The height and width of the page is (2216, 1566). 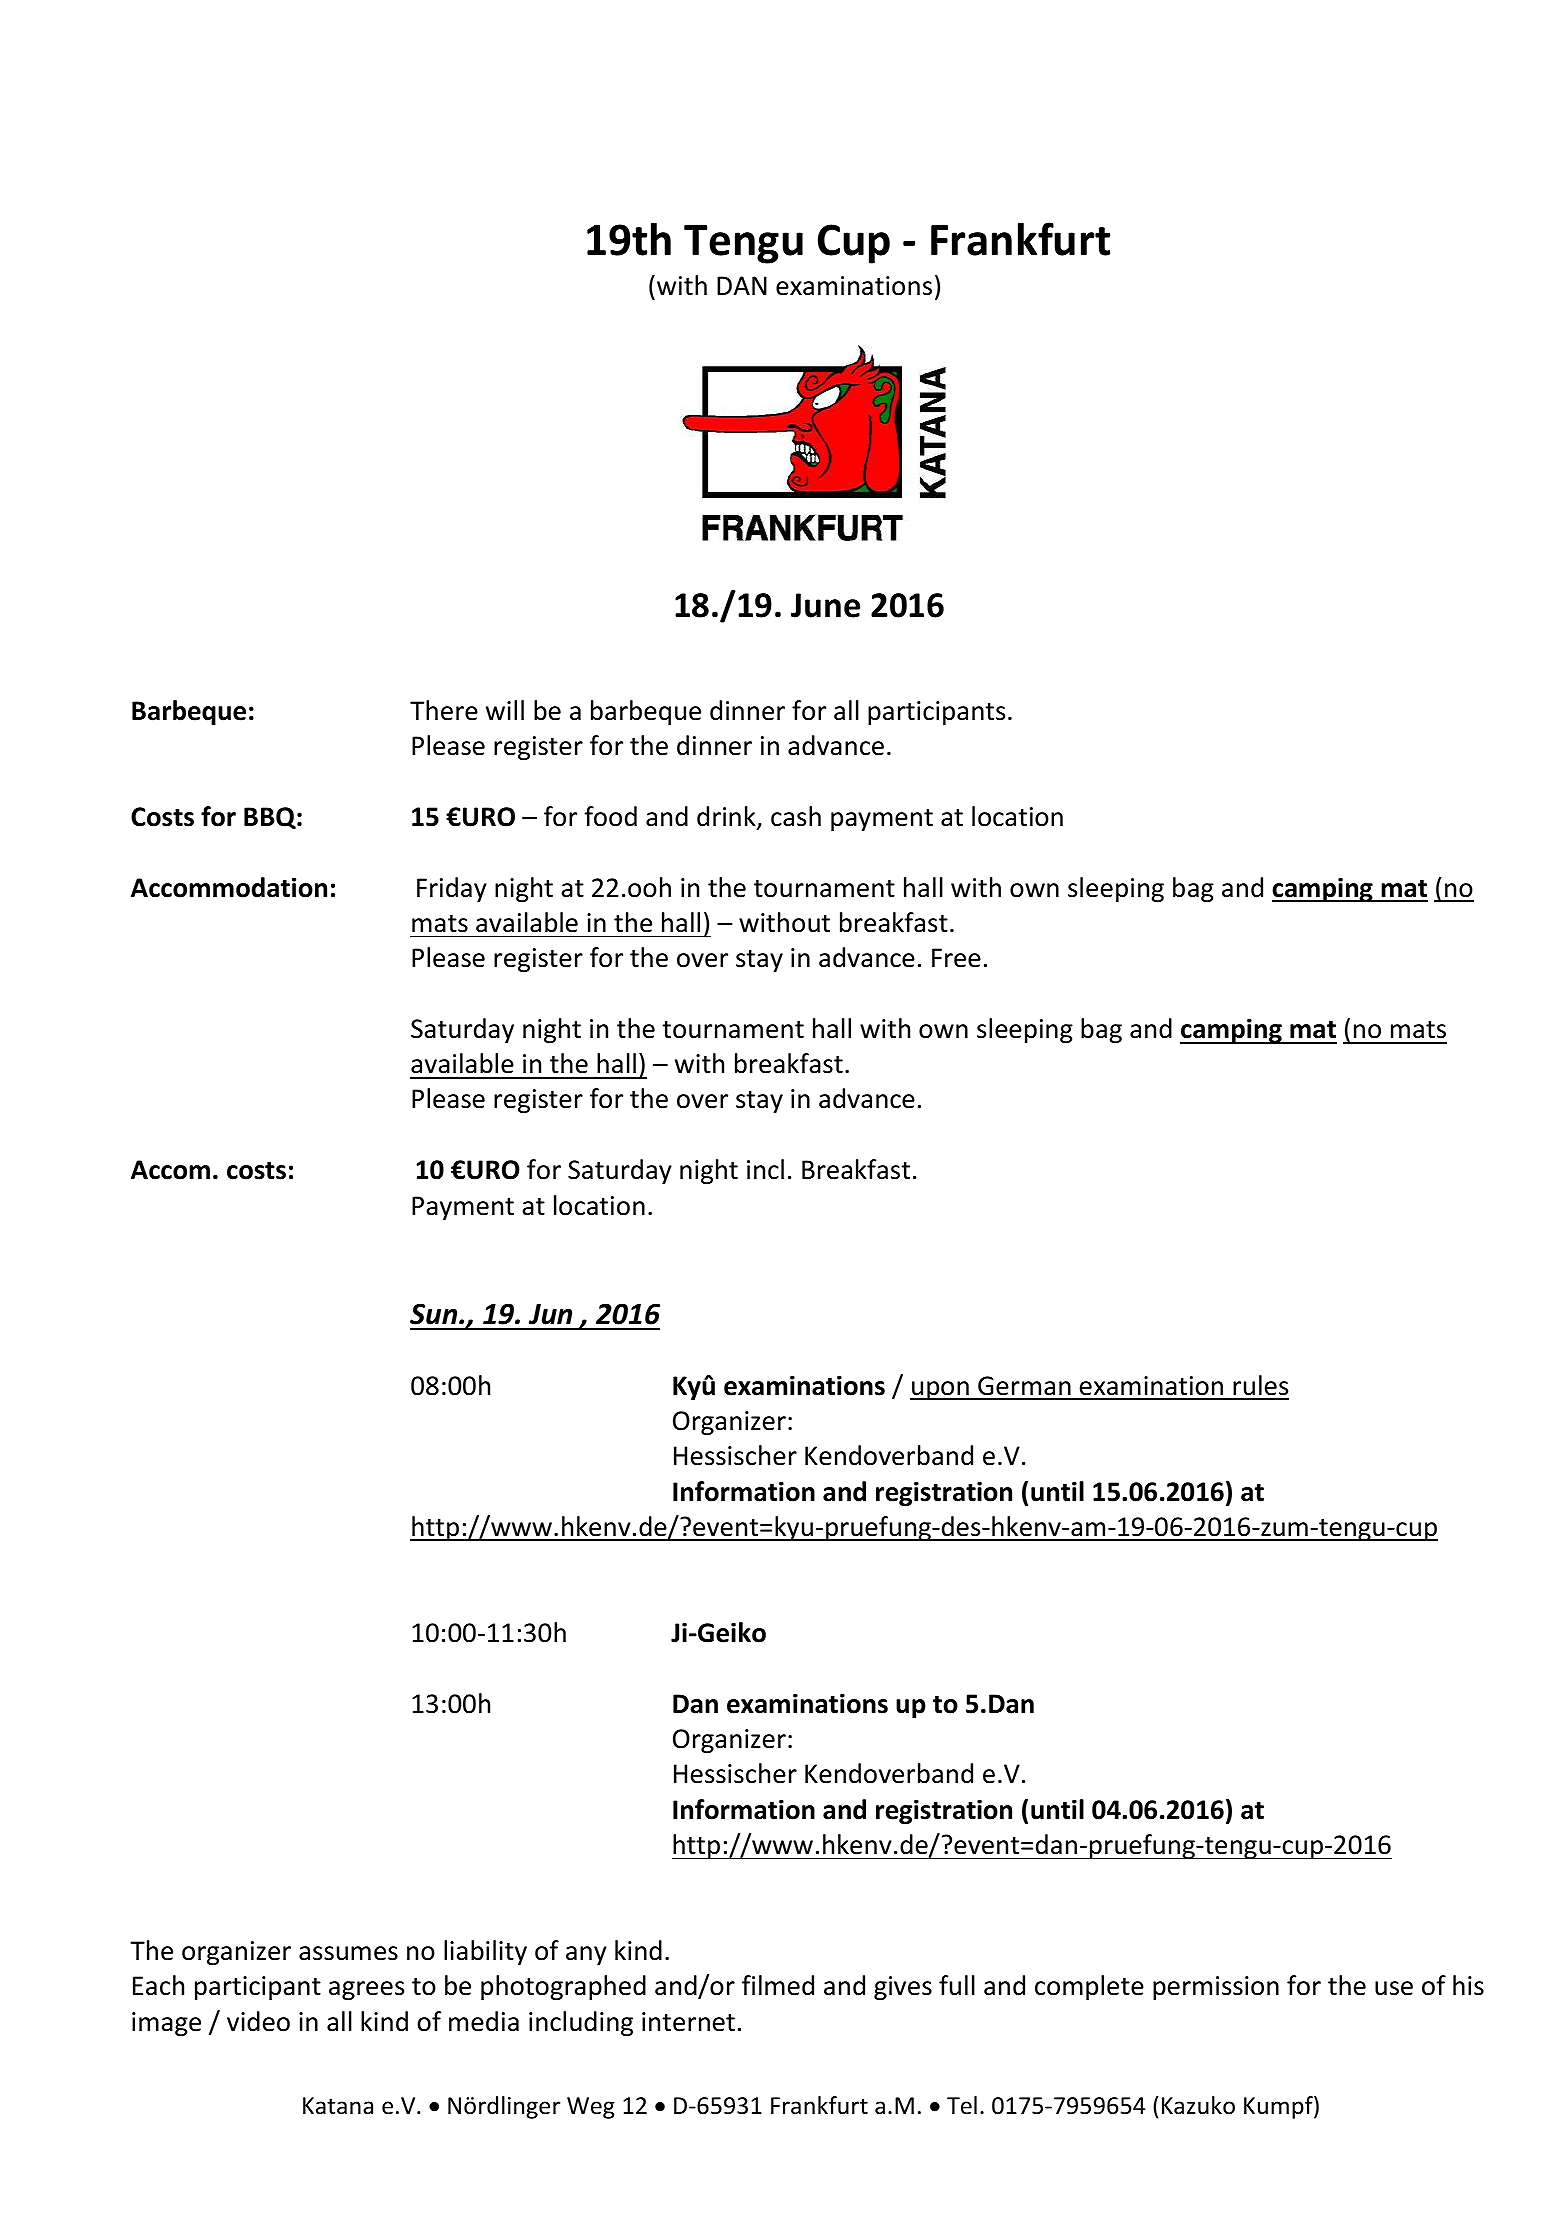 What do you see at coordinates (825, 605) in the page?
I see `June` at bounding box center [825, 605].
